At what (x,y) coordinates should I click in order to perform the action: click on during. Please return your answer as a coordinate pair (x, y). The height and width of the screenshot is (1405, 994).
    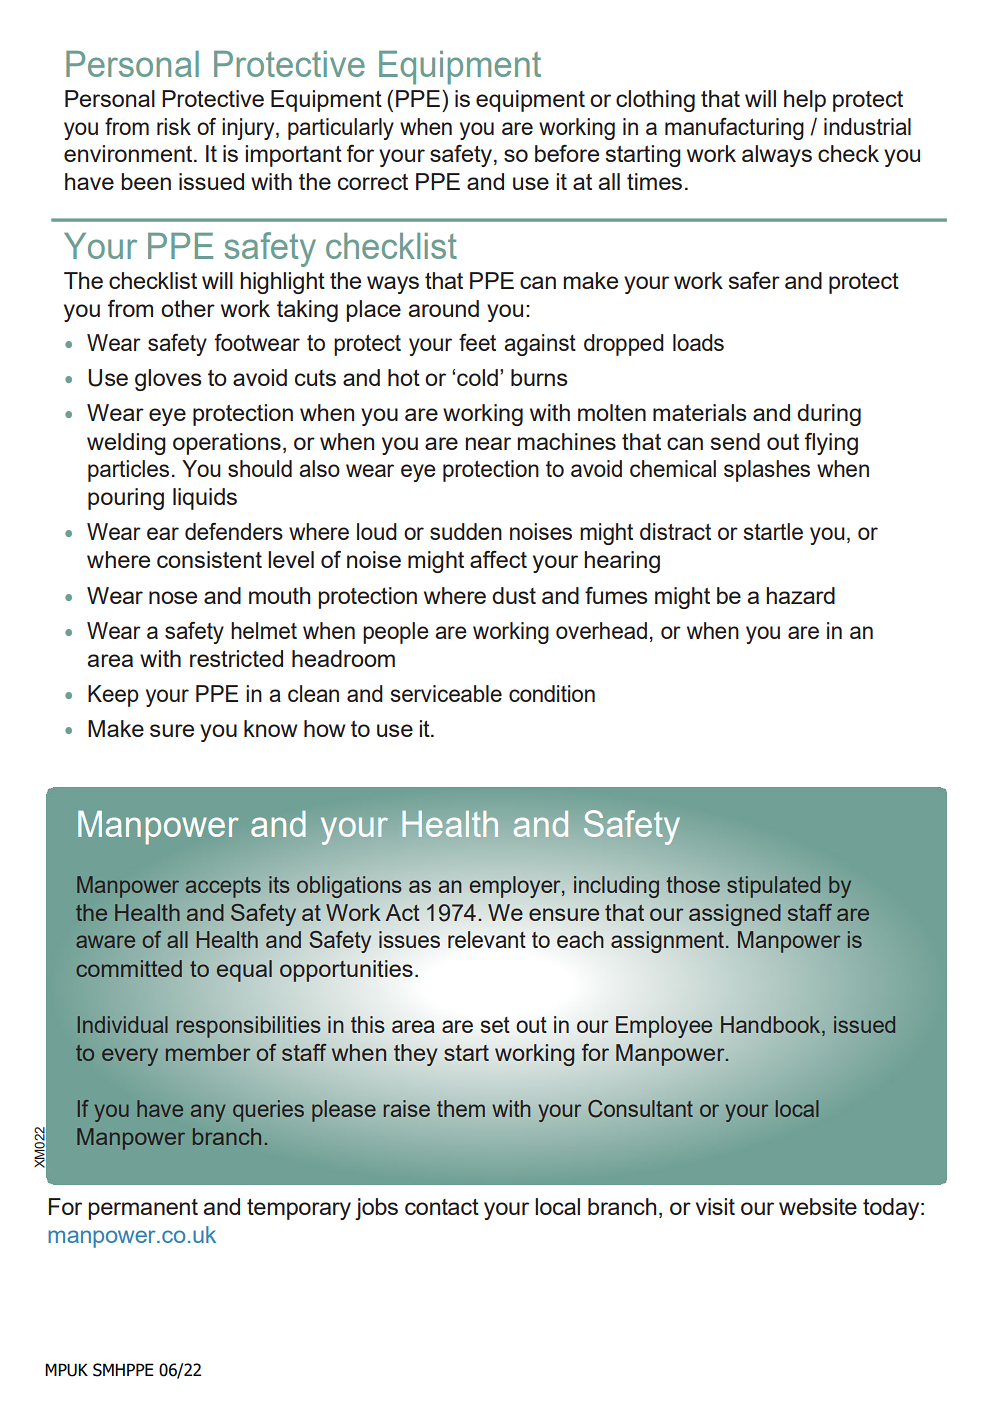
    Looking at the image, I should click on (829, 415).
